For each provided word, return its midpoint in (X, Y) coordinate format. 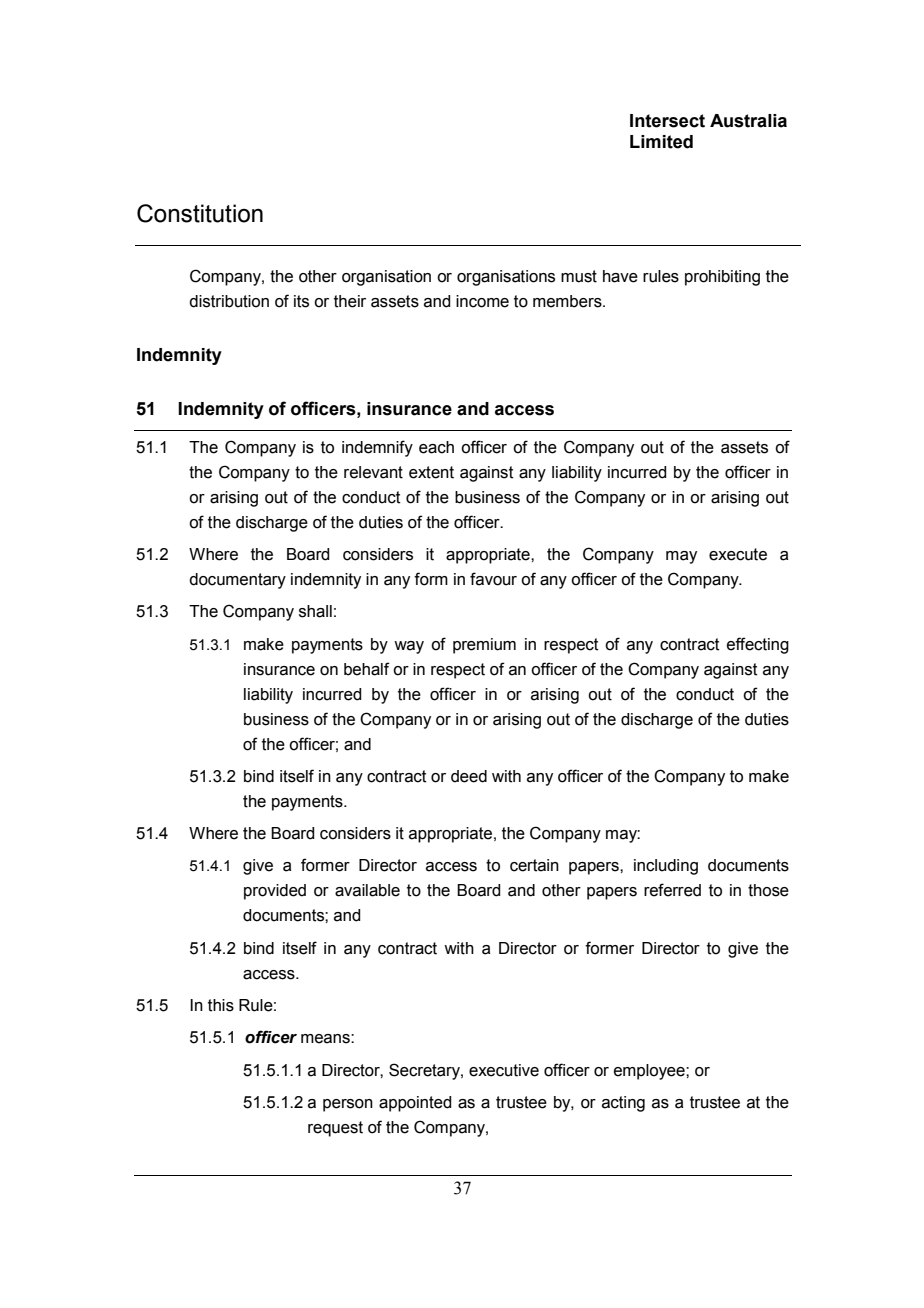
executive (504, 1070)
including (666, 867)
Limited (661, 142)
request (335, 1129)
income (482, 301)
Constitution (200, 213)
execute (738, 554)
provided (275, 892)
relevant (373, 472)
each (436, 447)
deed (469, 776)
